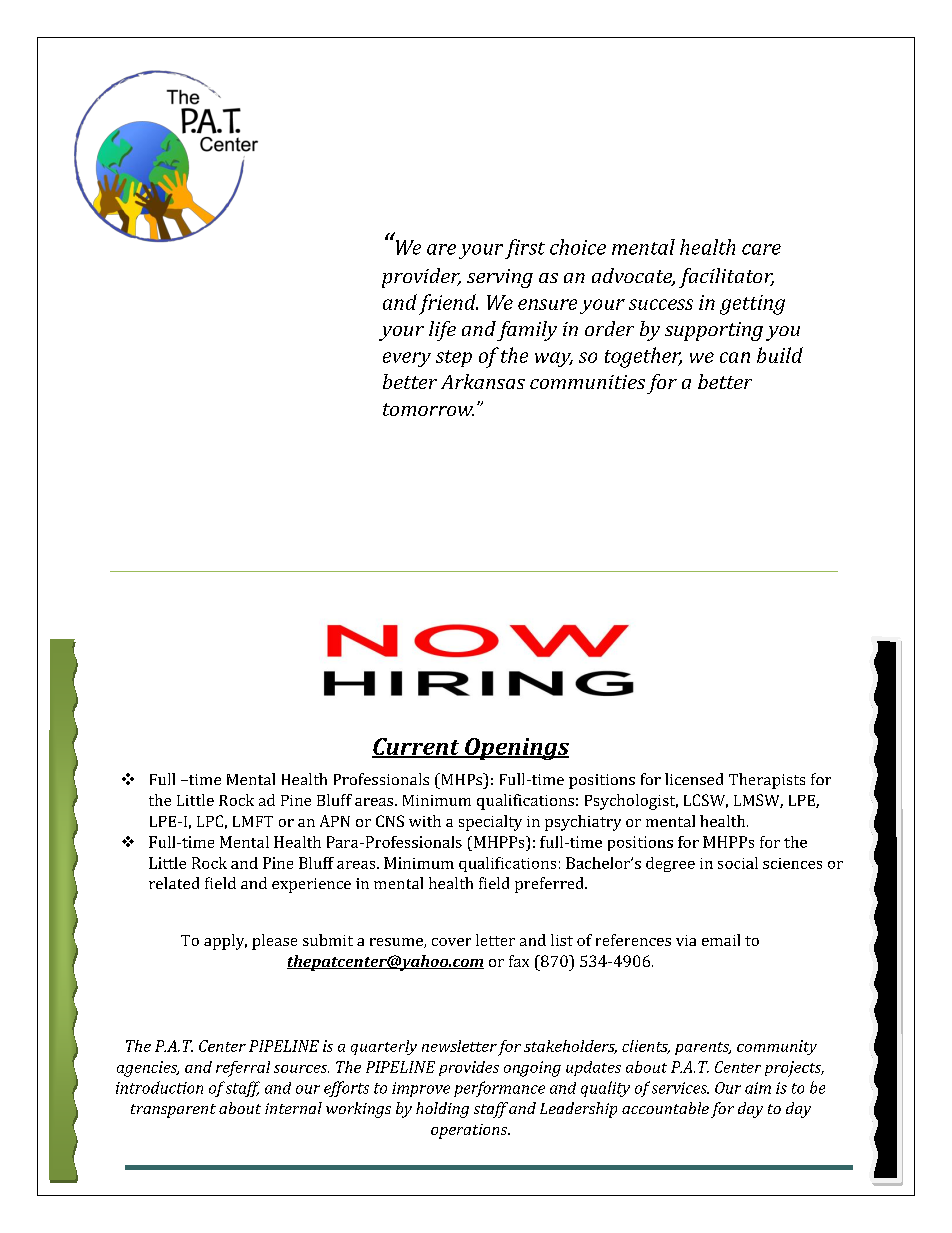 This page has width=952, height=1233. What do you see at coordinates (738, 863) in the page?
I see `social` at bounding box center [738, 863].
